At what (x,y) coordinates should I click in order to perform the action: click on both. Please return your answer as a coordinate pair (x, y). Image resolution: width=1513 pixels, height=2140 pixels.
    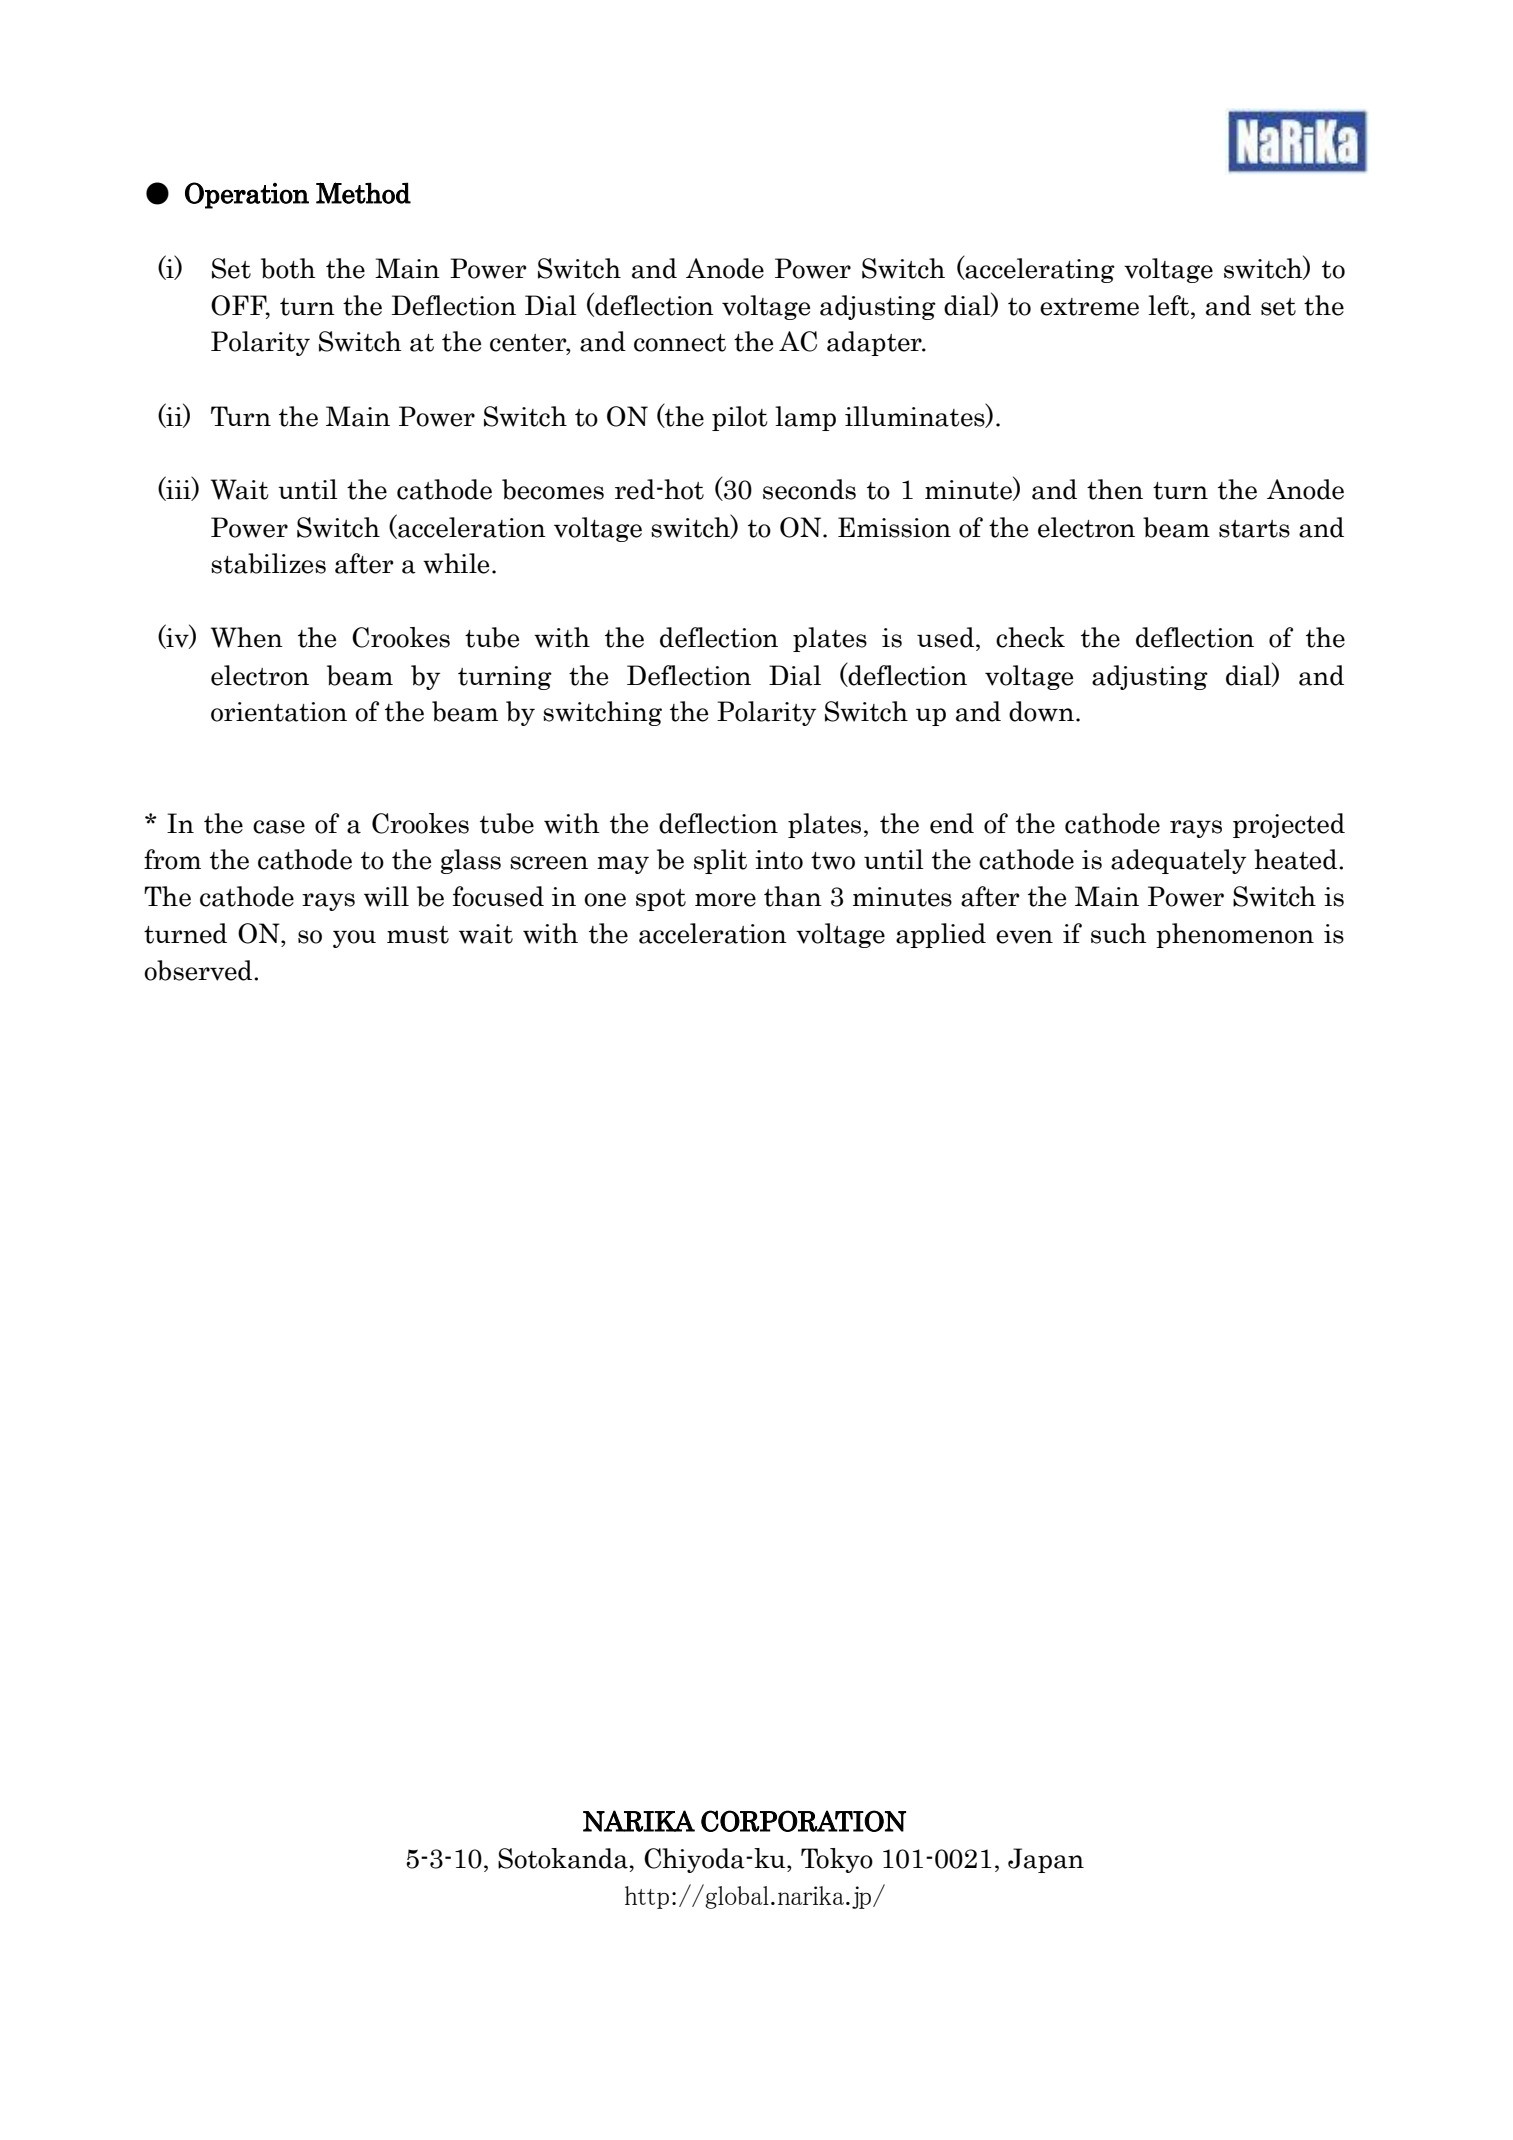
    Looking at the image, I should click on (288, 268).
